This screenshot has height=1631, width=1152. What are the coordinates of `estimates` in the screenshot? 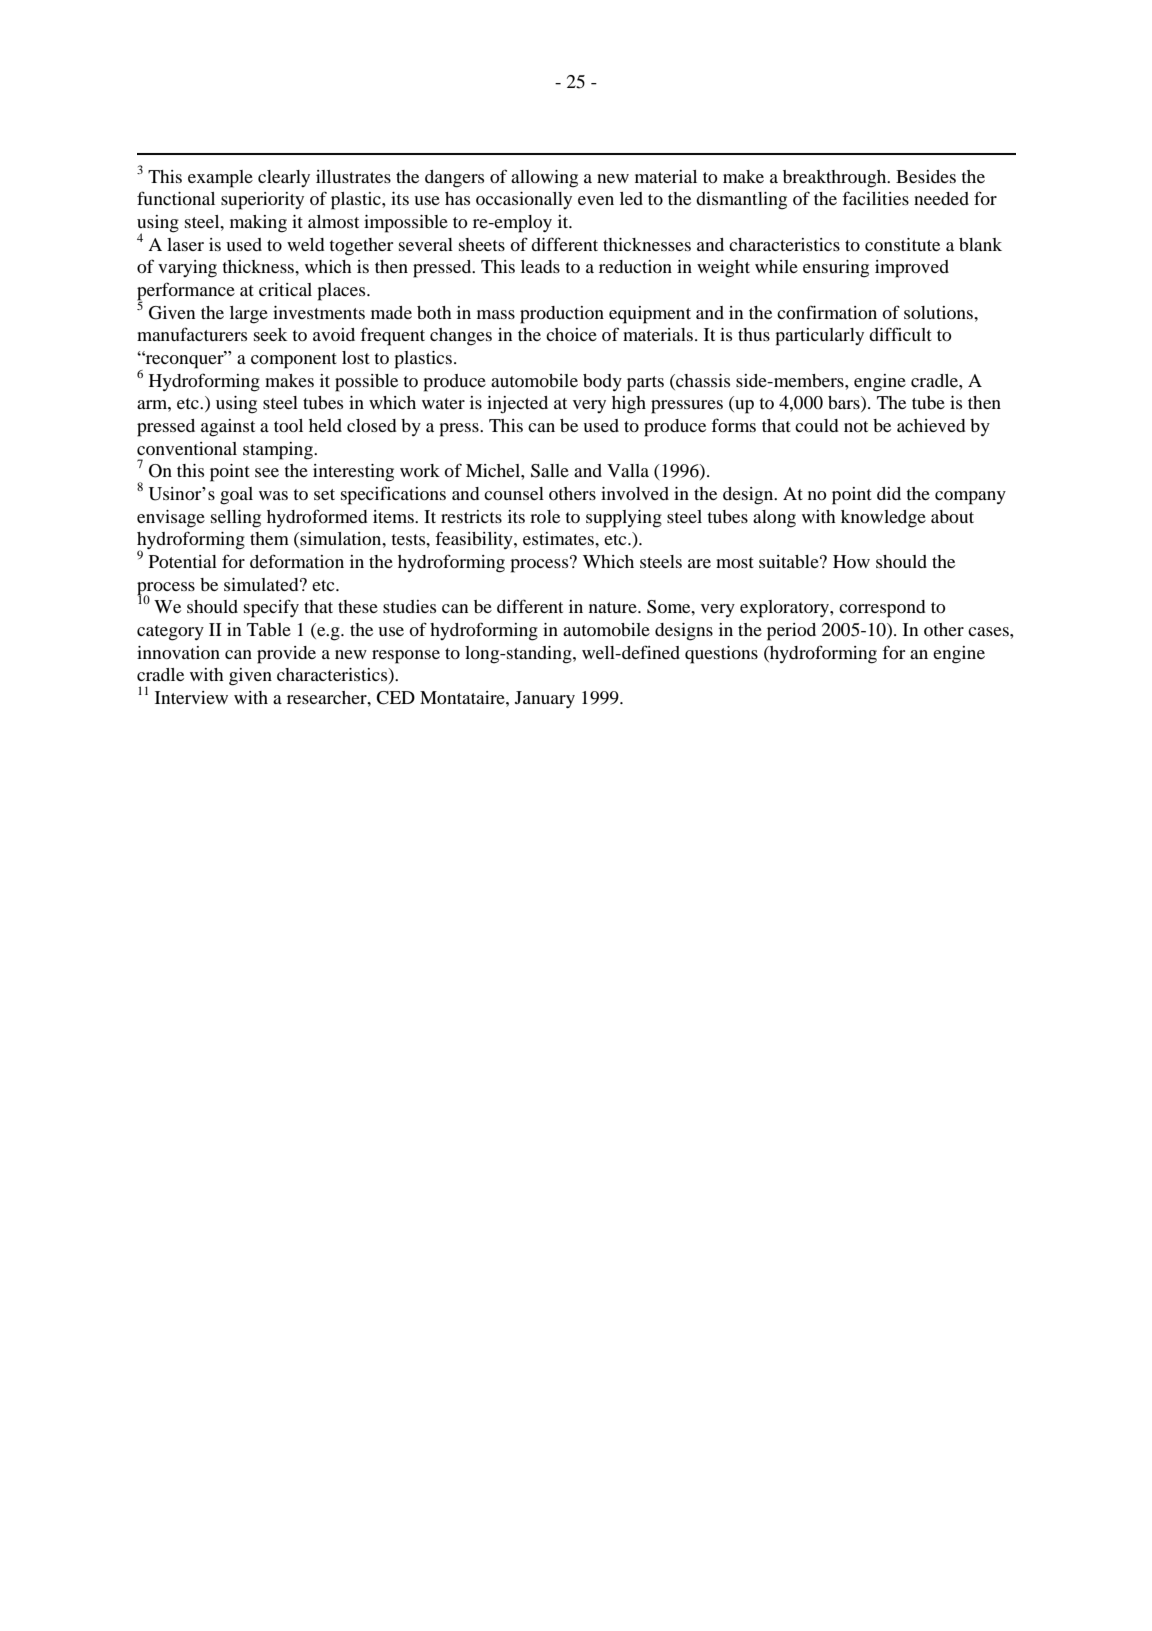 It's located at (559, 538).
